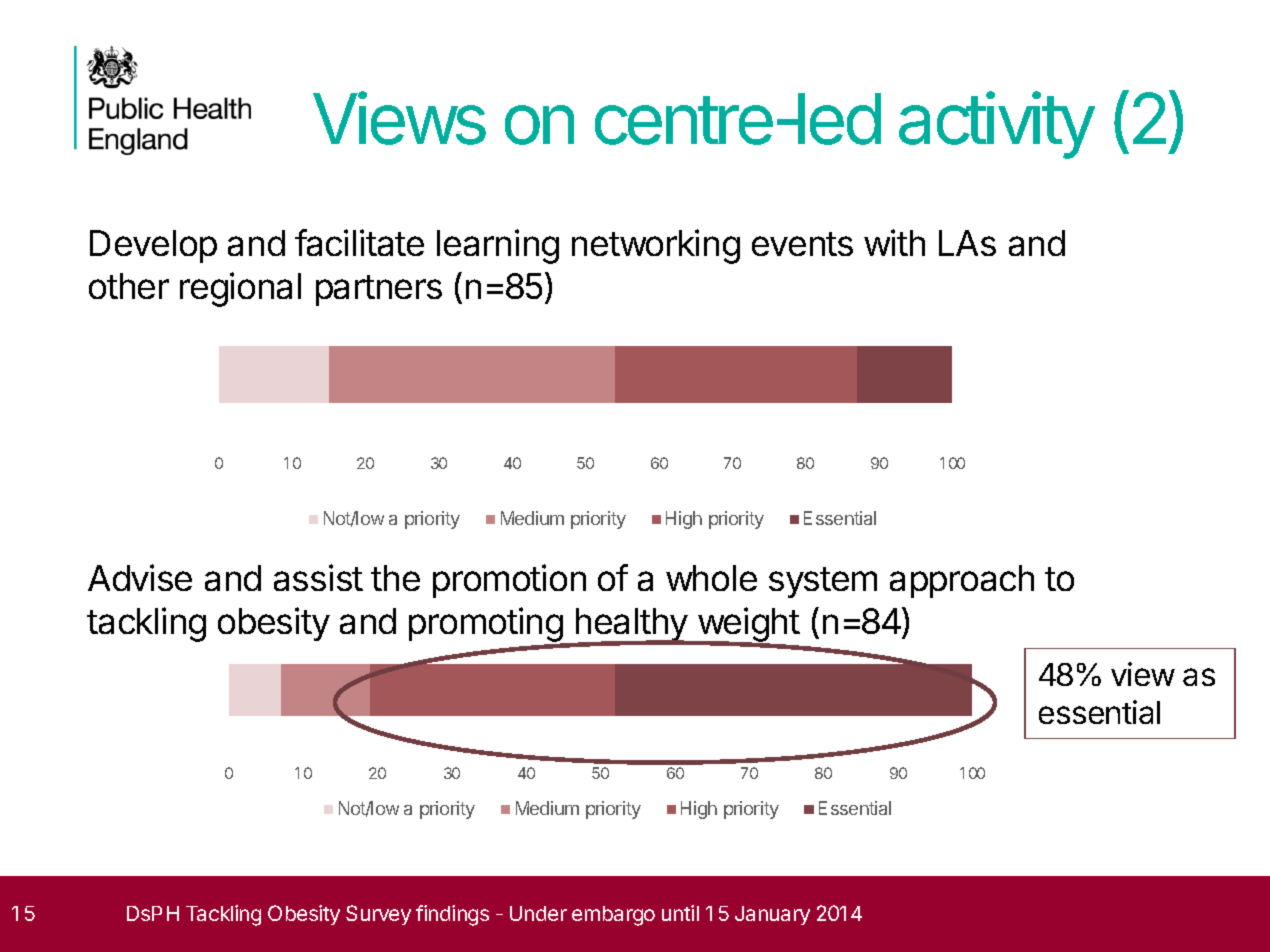 The width and height of the screenshot is (1270, 952). What do you see at coordinates (823, 582) in the screenshot?
I see `system` at bounding box center [823, 582].
